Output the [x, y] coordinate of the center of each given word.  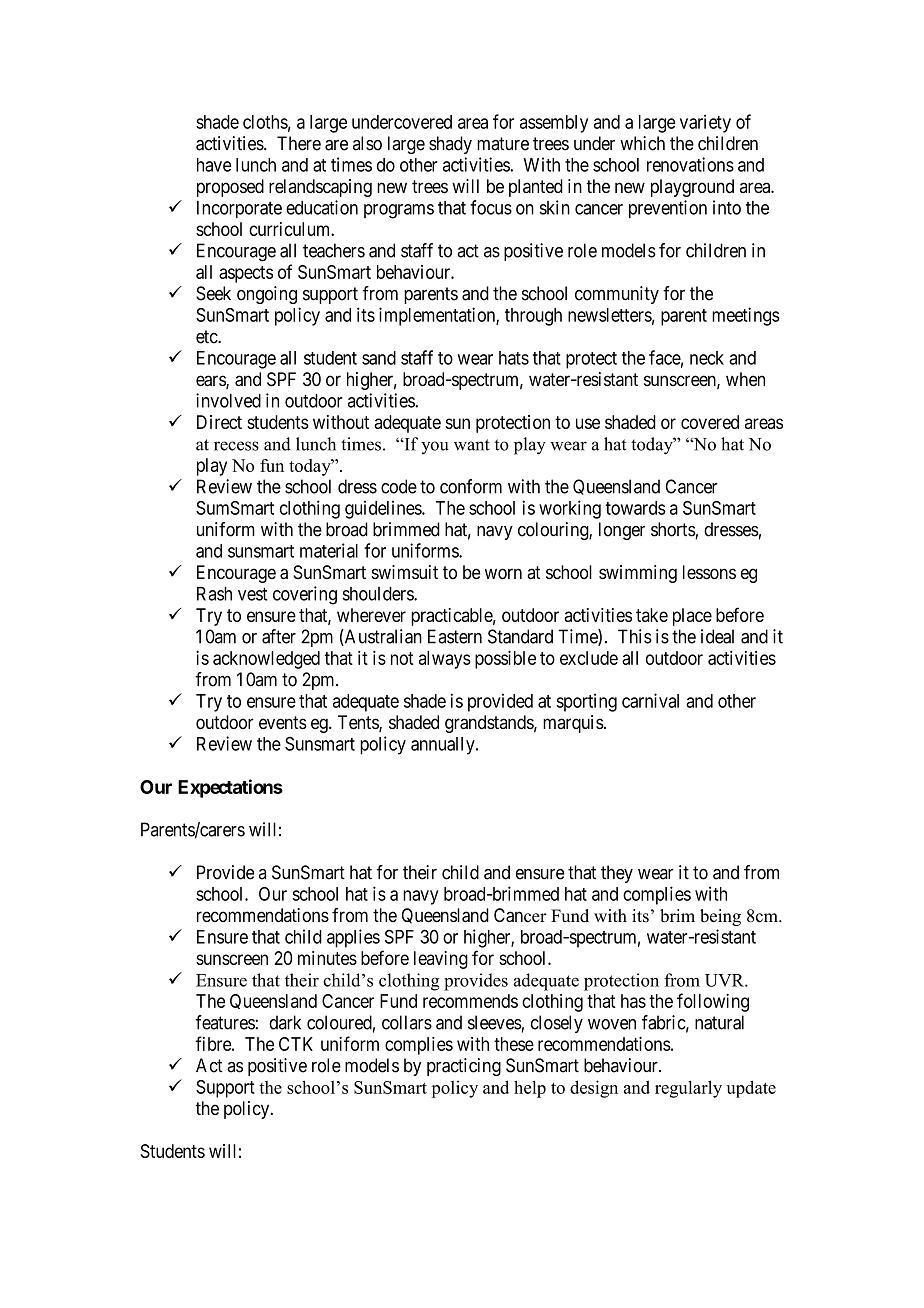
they [617, 874]
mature [503, 144]
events [283, 722]
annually [444, 746]
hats [514, 358]
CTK [296, 1044]
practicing [464, 1067]
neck [707, 358]
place [692, 617]
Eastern [455, 636]
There [299, 143]
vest [252, 594]
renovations [690, 164]
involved [228, 400]
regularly [688, 1089]
